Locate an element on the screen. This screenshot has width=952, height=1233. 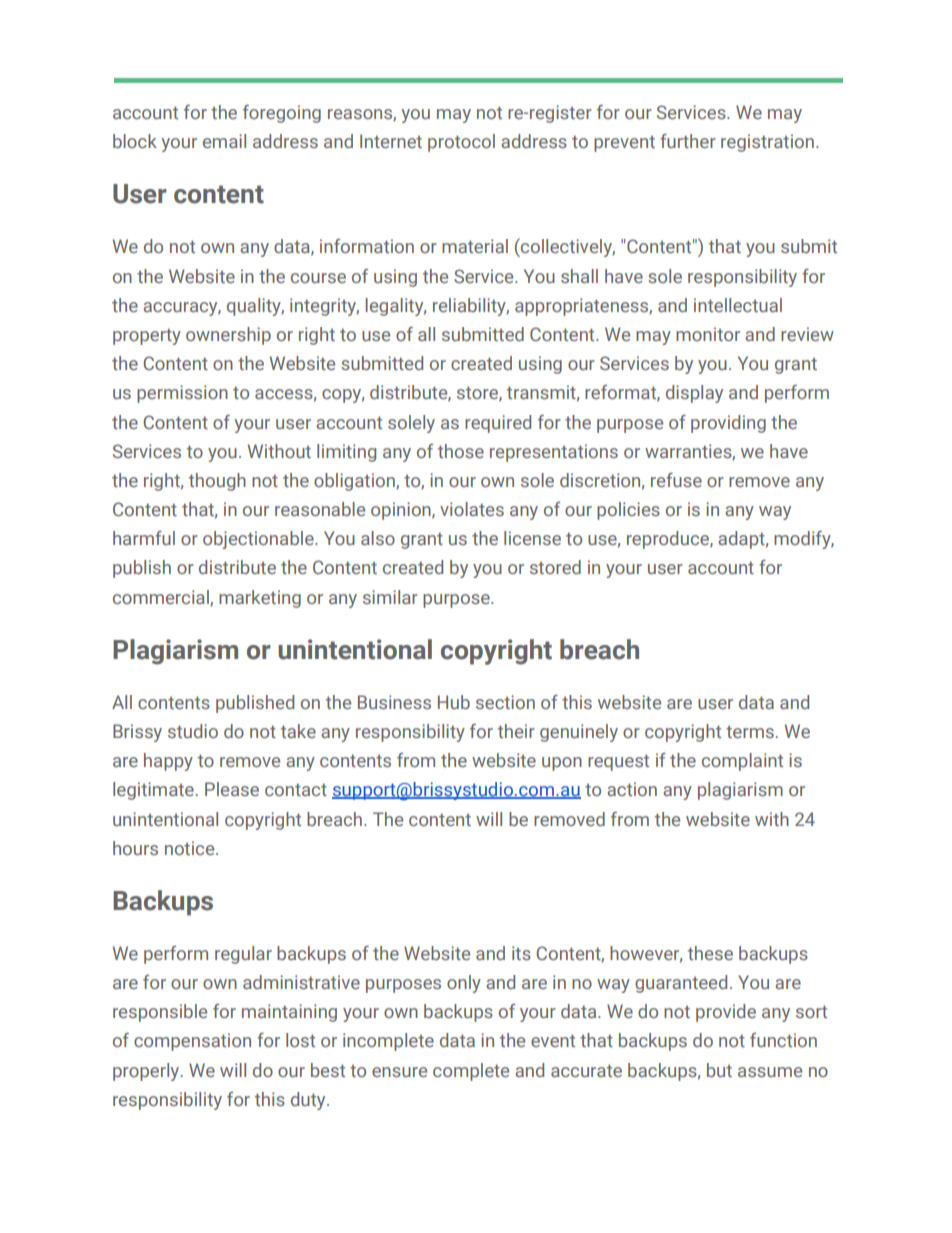
protocol is located at coordinates (461, 143).
